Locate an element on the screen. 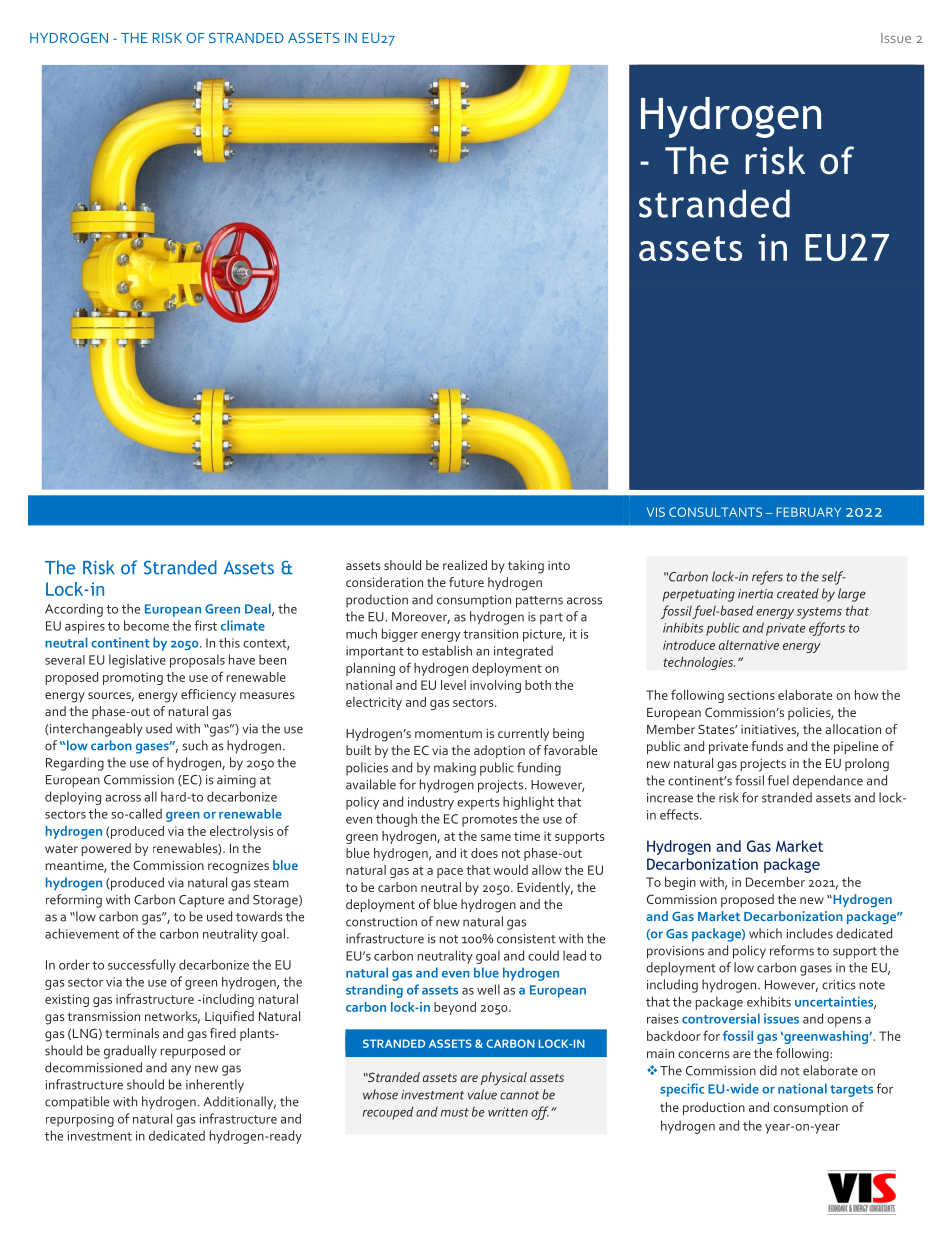 The width and height of the screenshot is (952, 1233). FEBRUARY is located at coordinates (808, 512).
